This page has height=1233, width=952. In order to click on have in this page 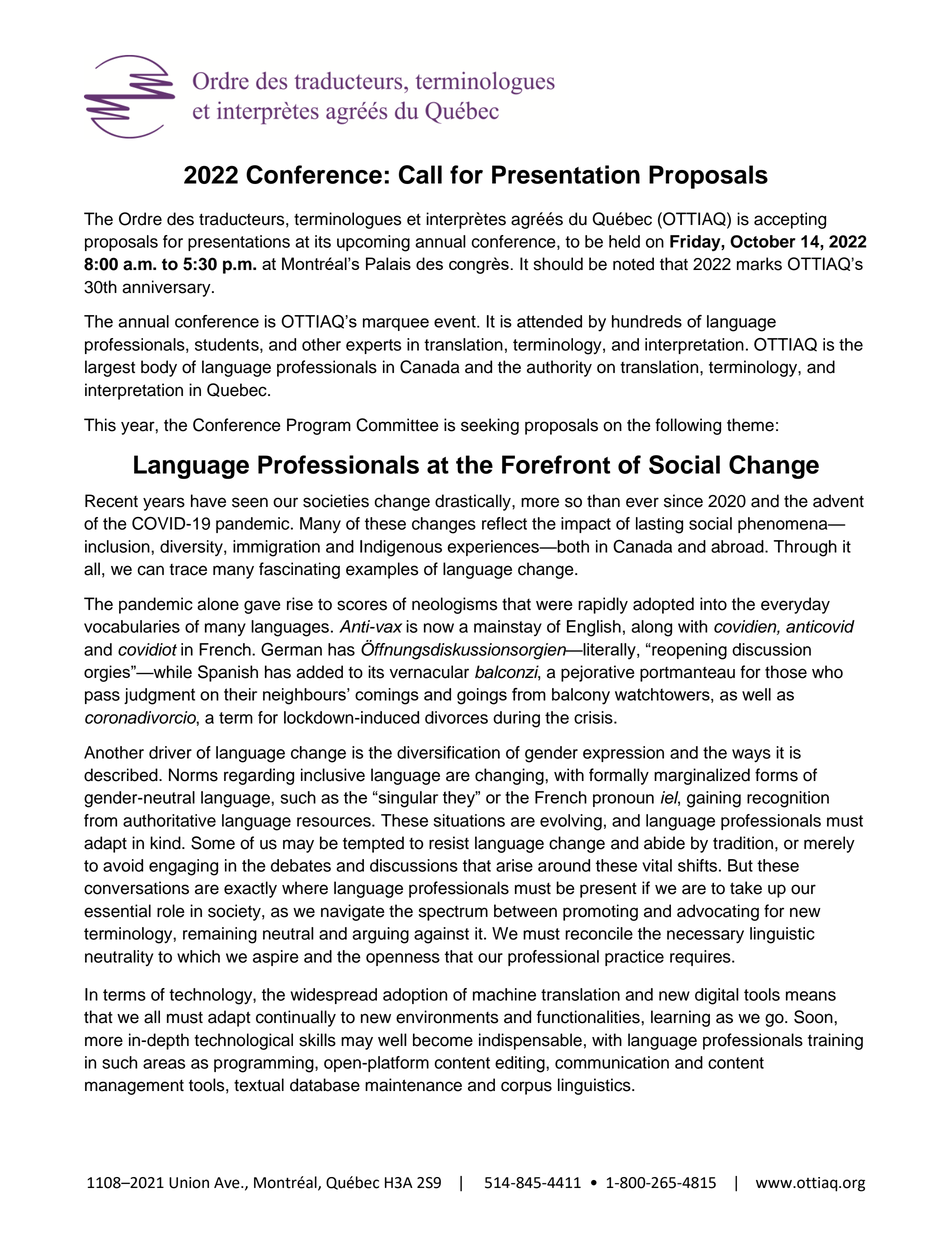, I will do `click(208, 501)`.
